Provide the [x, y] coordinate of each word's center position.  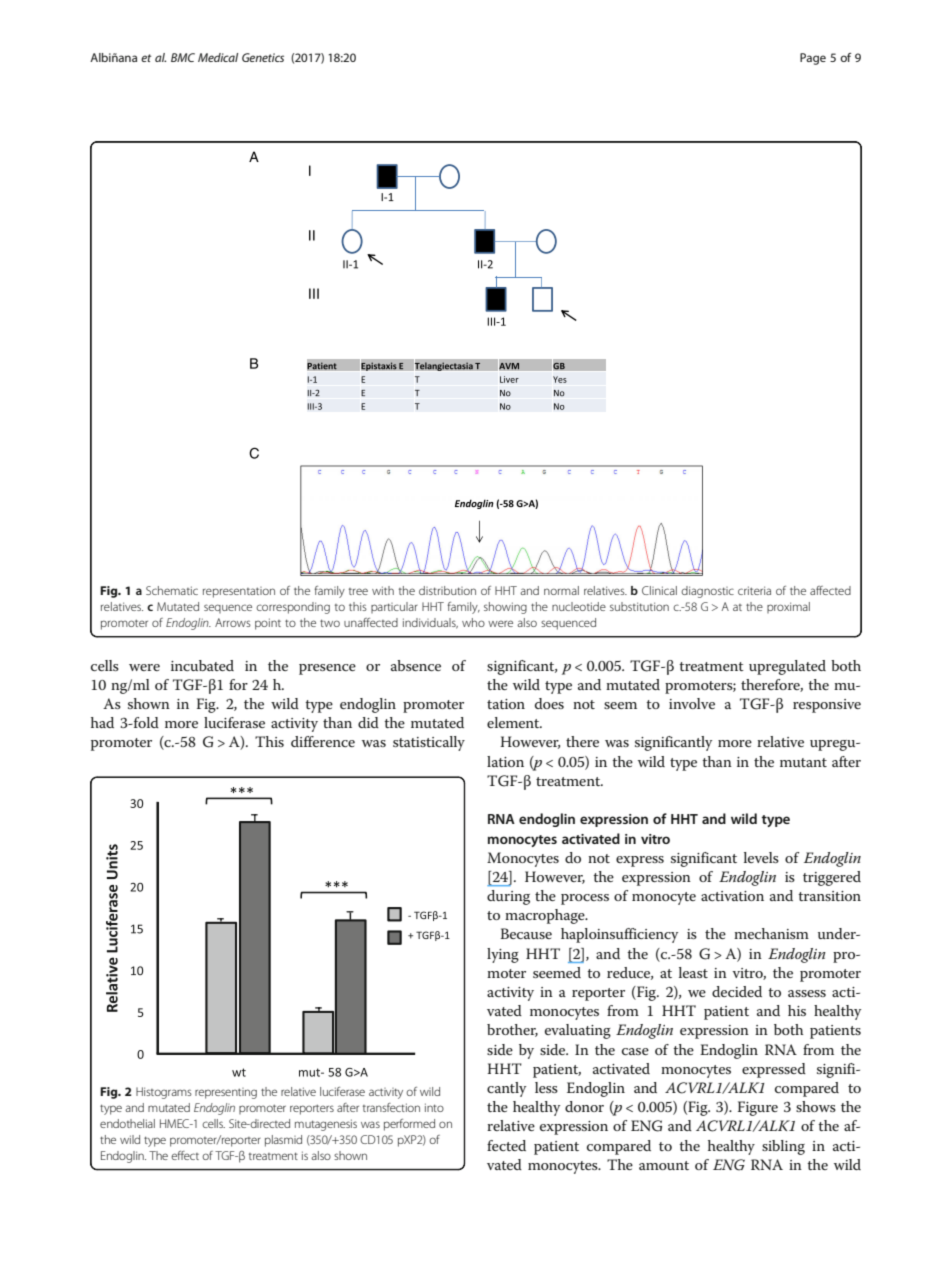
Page [813, 59]
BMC [183, 57]
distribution [447, 590]
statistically [429, 743]
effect [185, 1155]
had [102, 722]
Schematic [172, 590]
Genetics [263, 57]
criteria [754, 590]
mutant [803, 762]
